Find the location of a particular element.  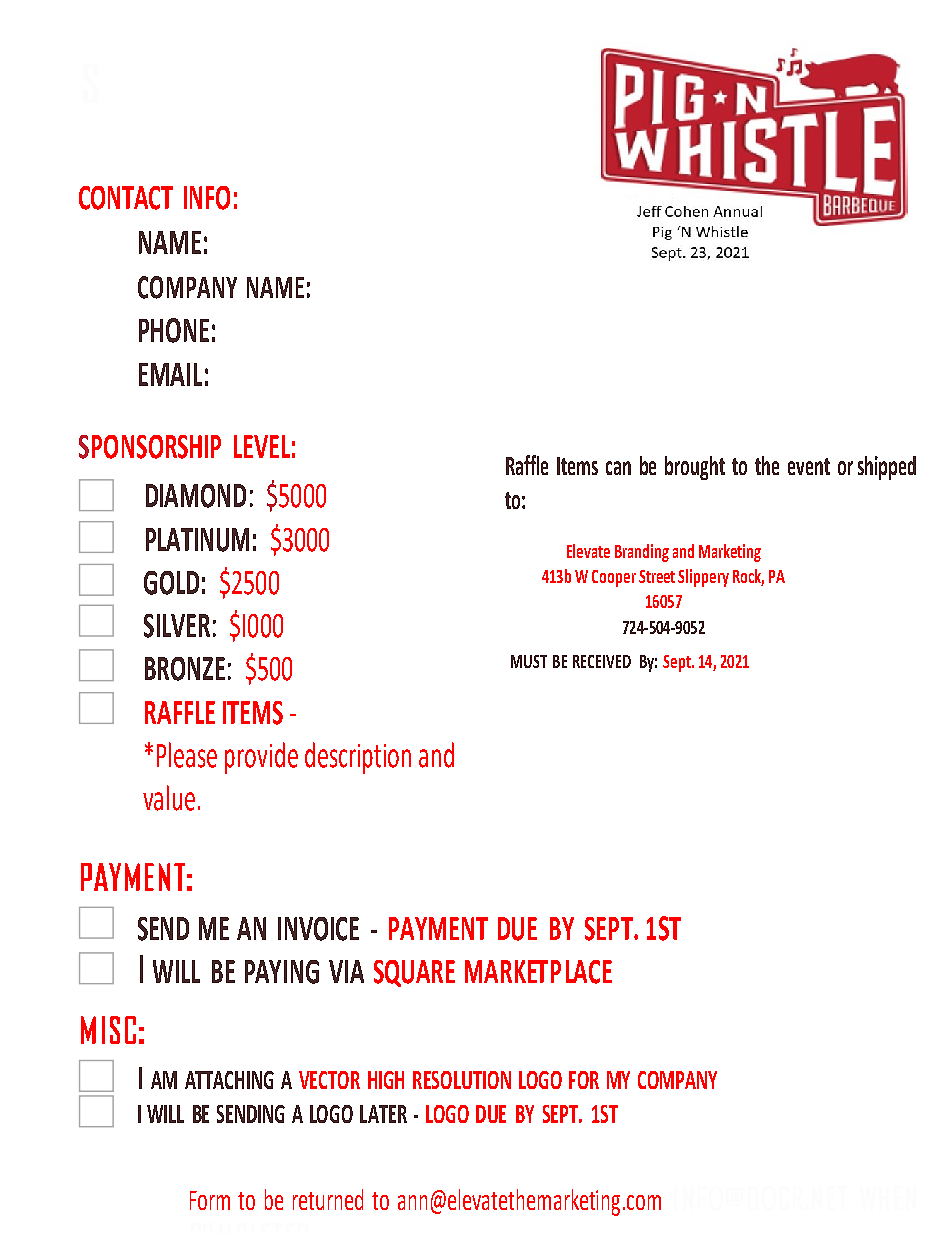

RECEIVED is located at coordinates (602, 661).
